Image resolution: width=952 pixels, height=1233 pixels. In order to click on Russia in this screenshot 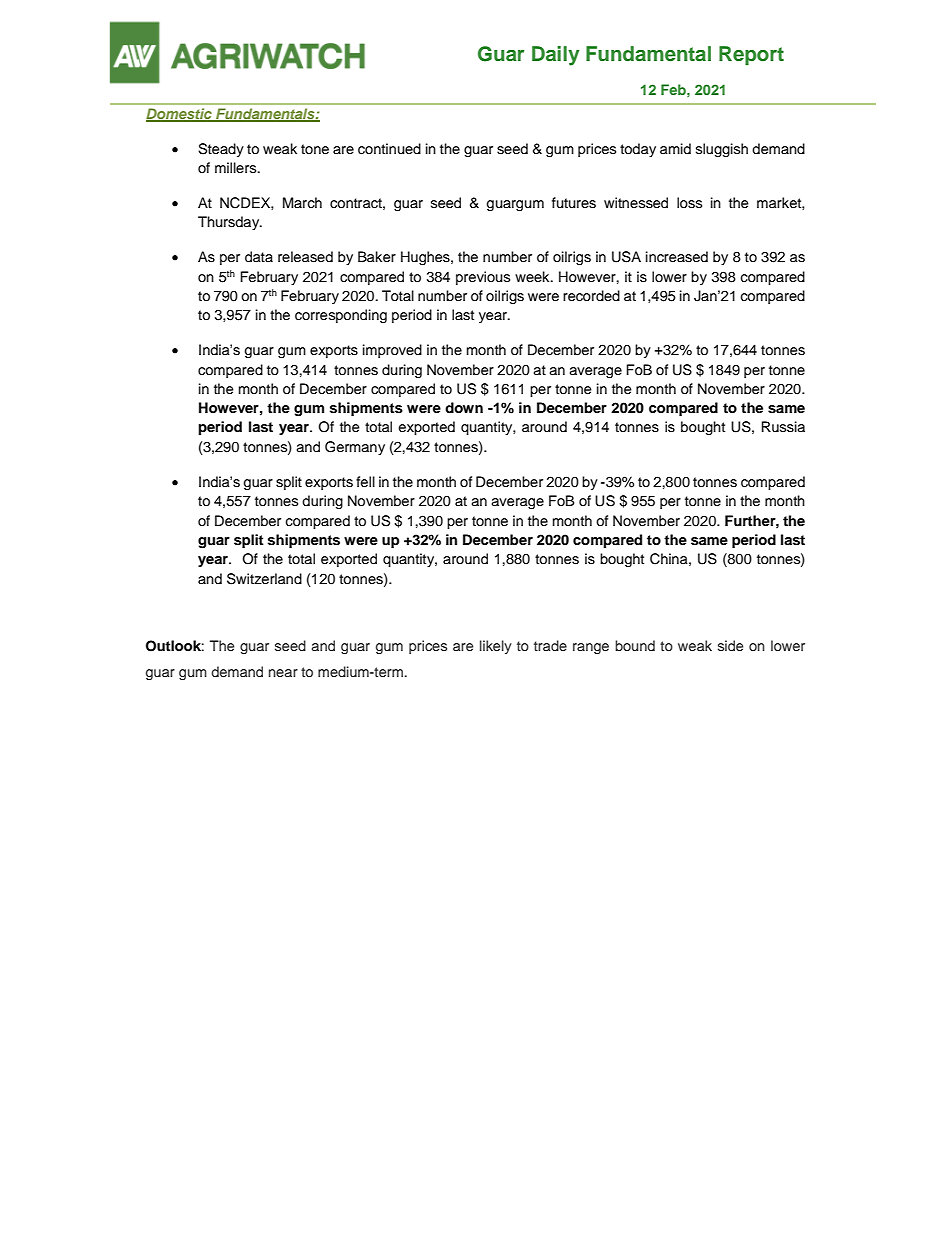, I will do `click(783, 427)`.
